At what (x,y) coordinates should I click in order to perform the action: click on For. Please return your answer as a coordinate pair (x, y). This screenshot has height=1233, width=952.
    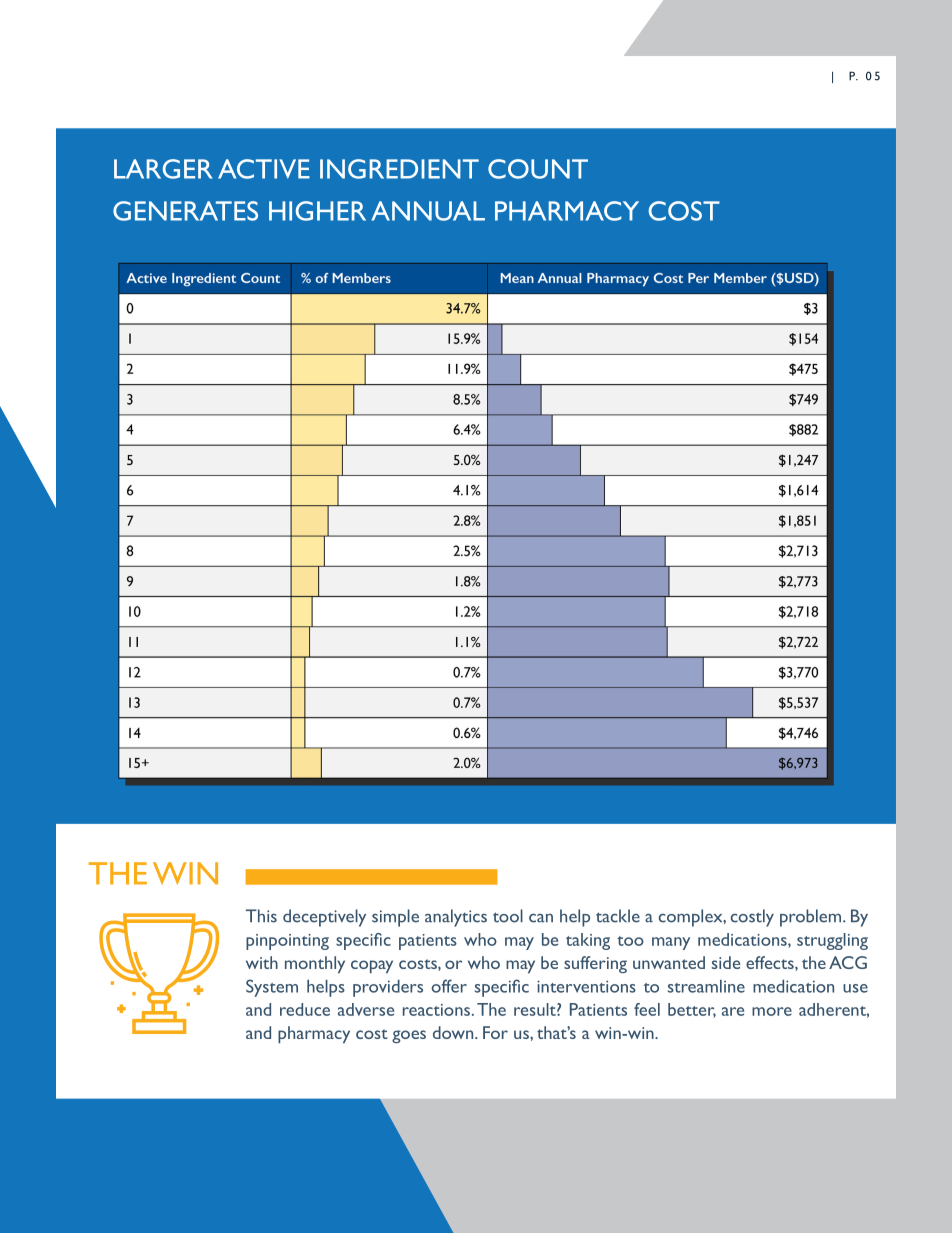
    Looking at the image, I should click on (495, 1032).
